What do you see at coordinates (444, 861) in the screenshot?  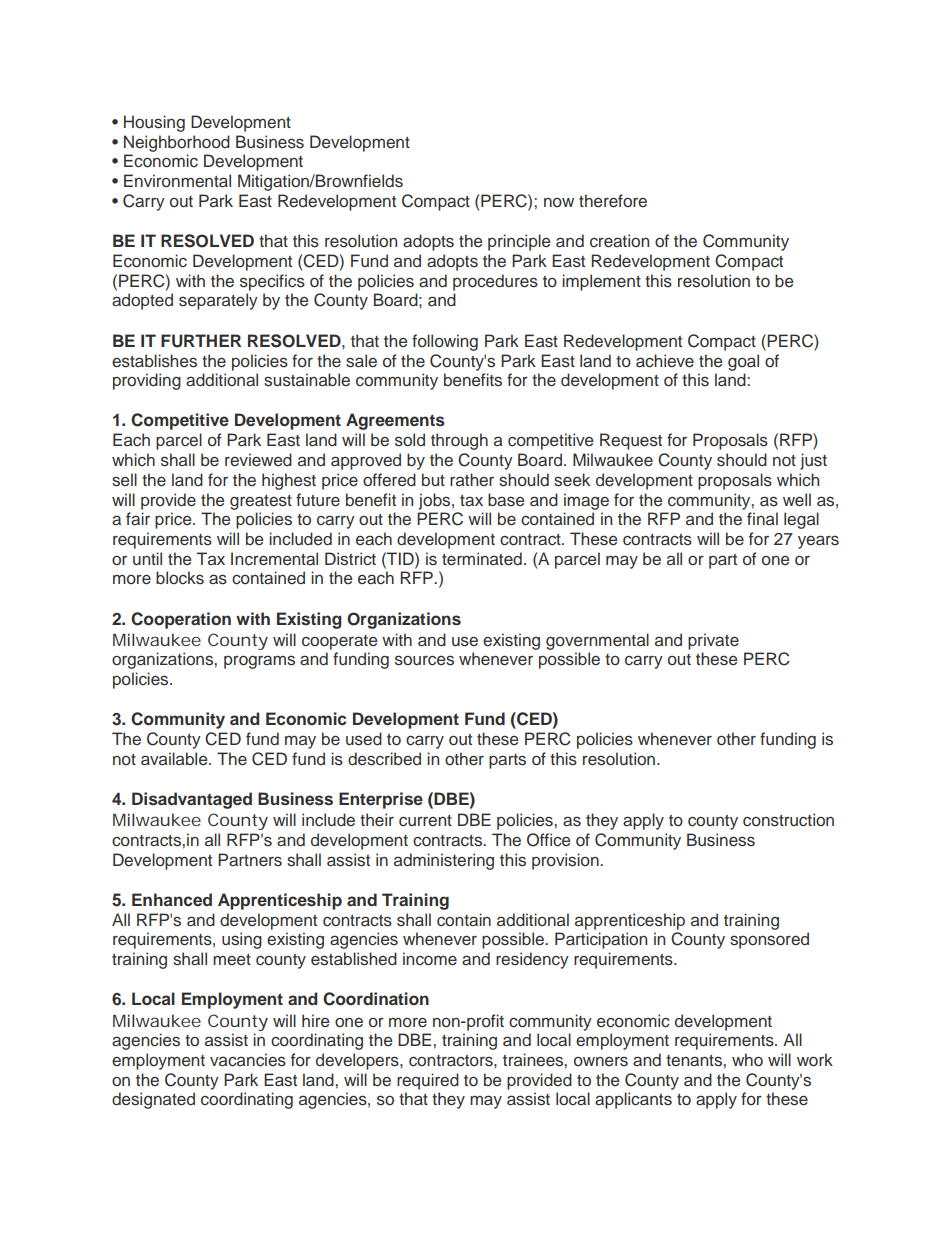 I see `administering` at bounding box center [444, 861].
